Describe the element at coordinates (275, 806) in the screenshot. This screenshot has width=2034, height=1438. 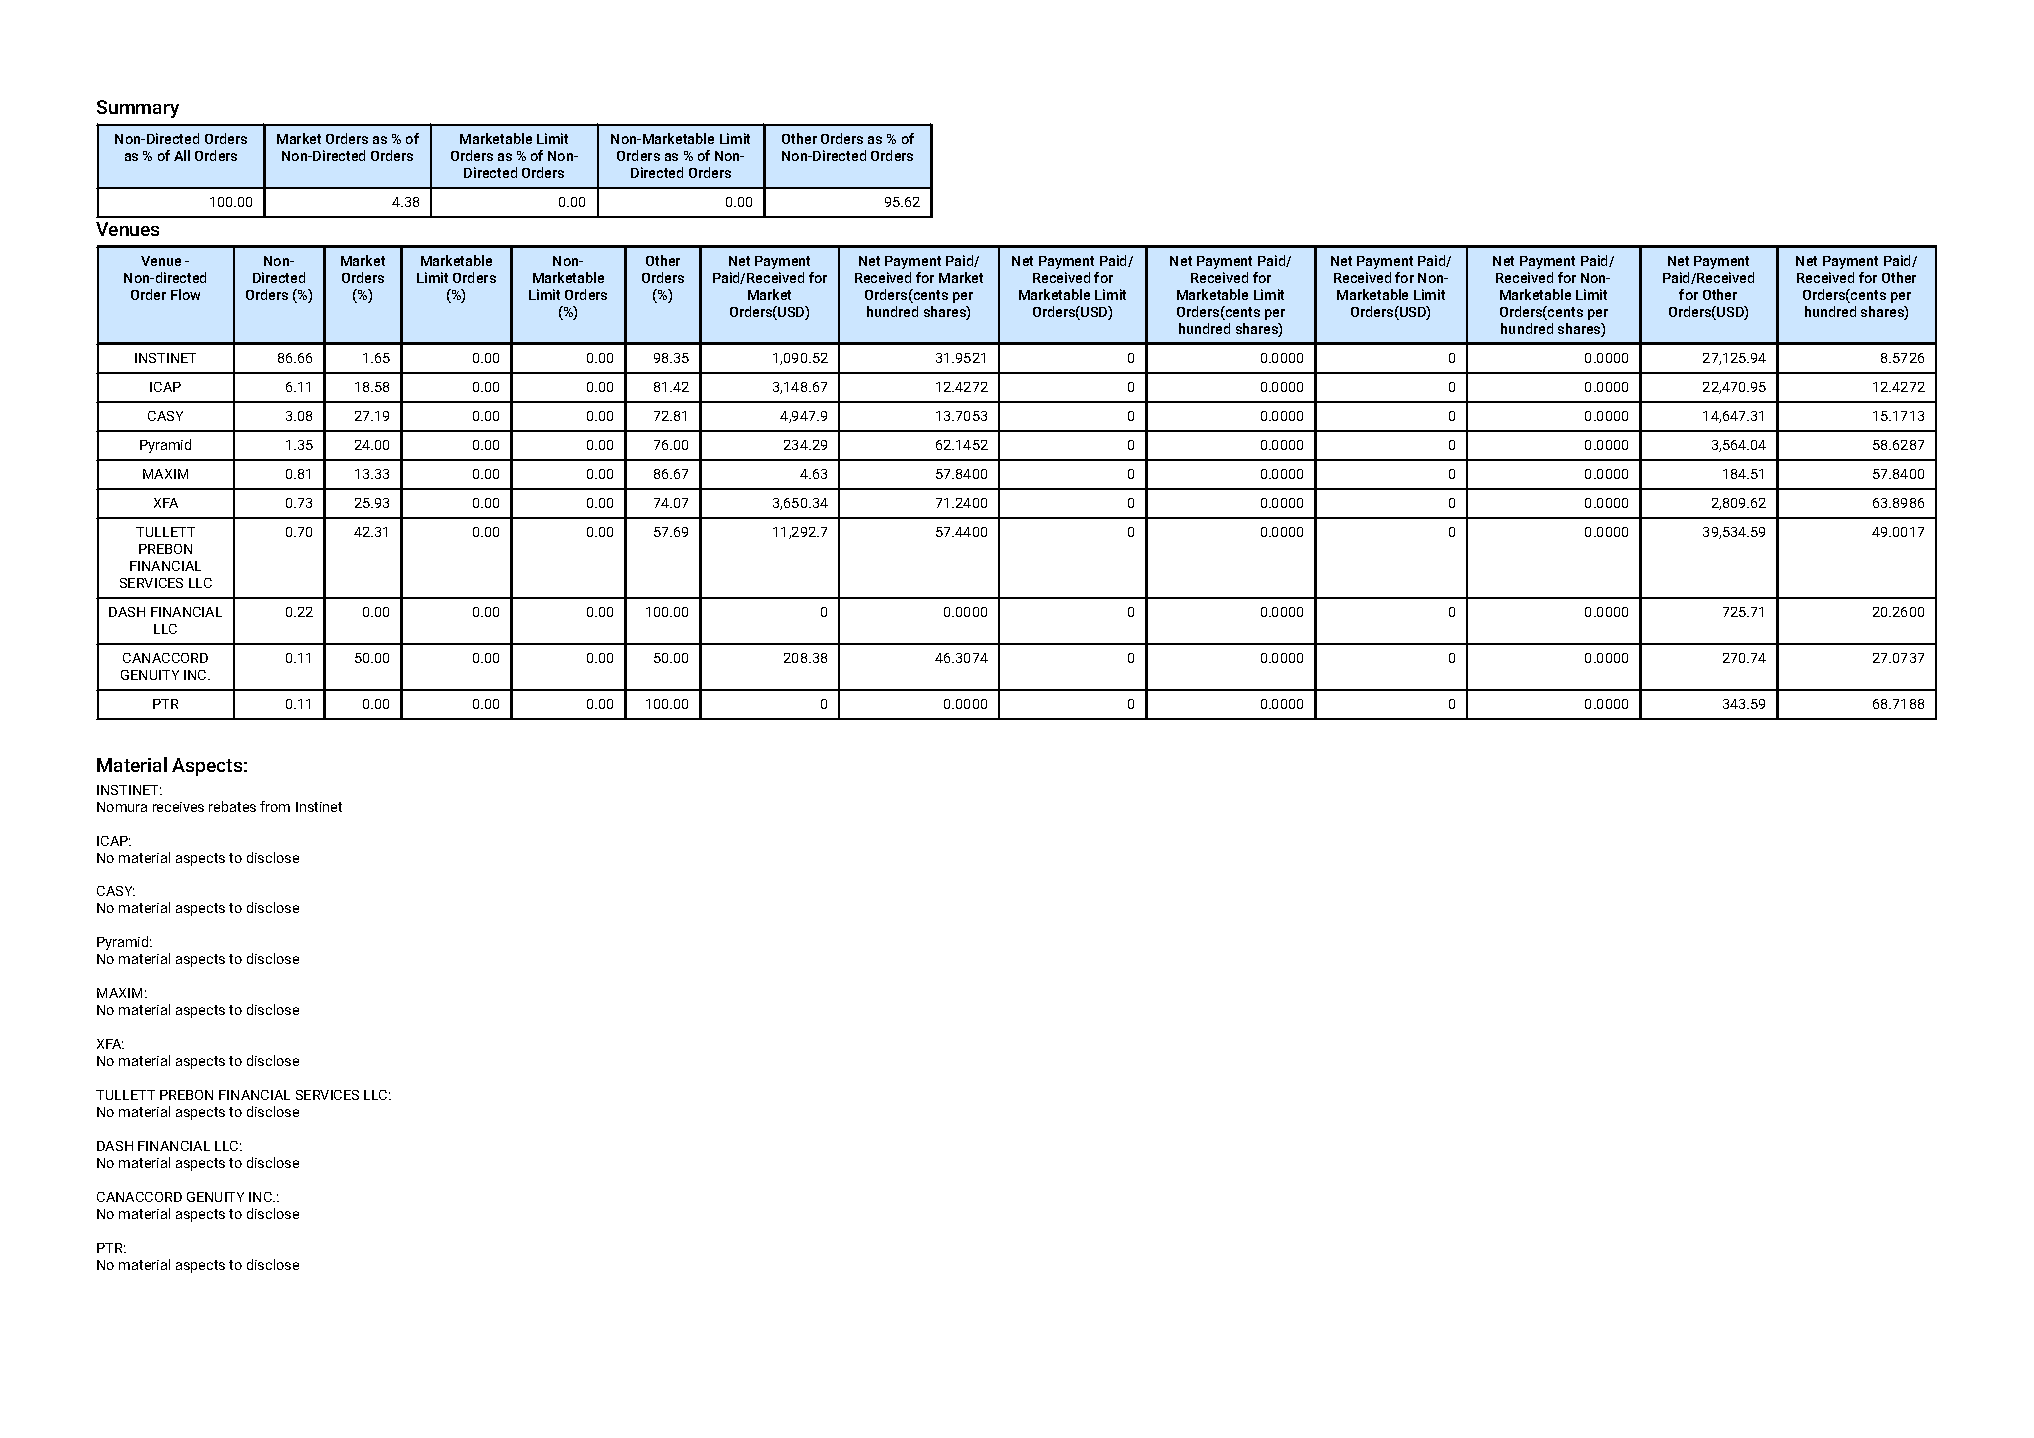
I see `from` at that location.
